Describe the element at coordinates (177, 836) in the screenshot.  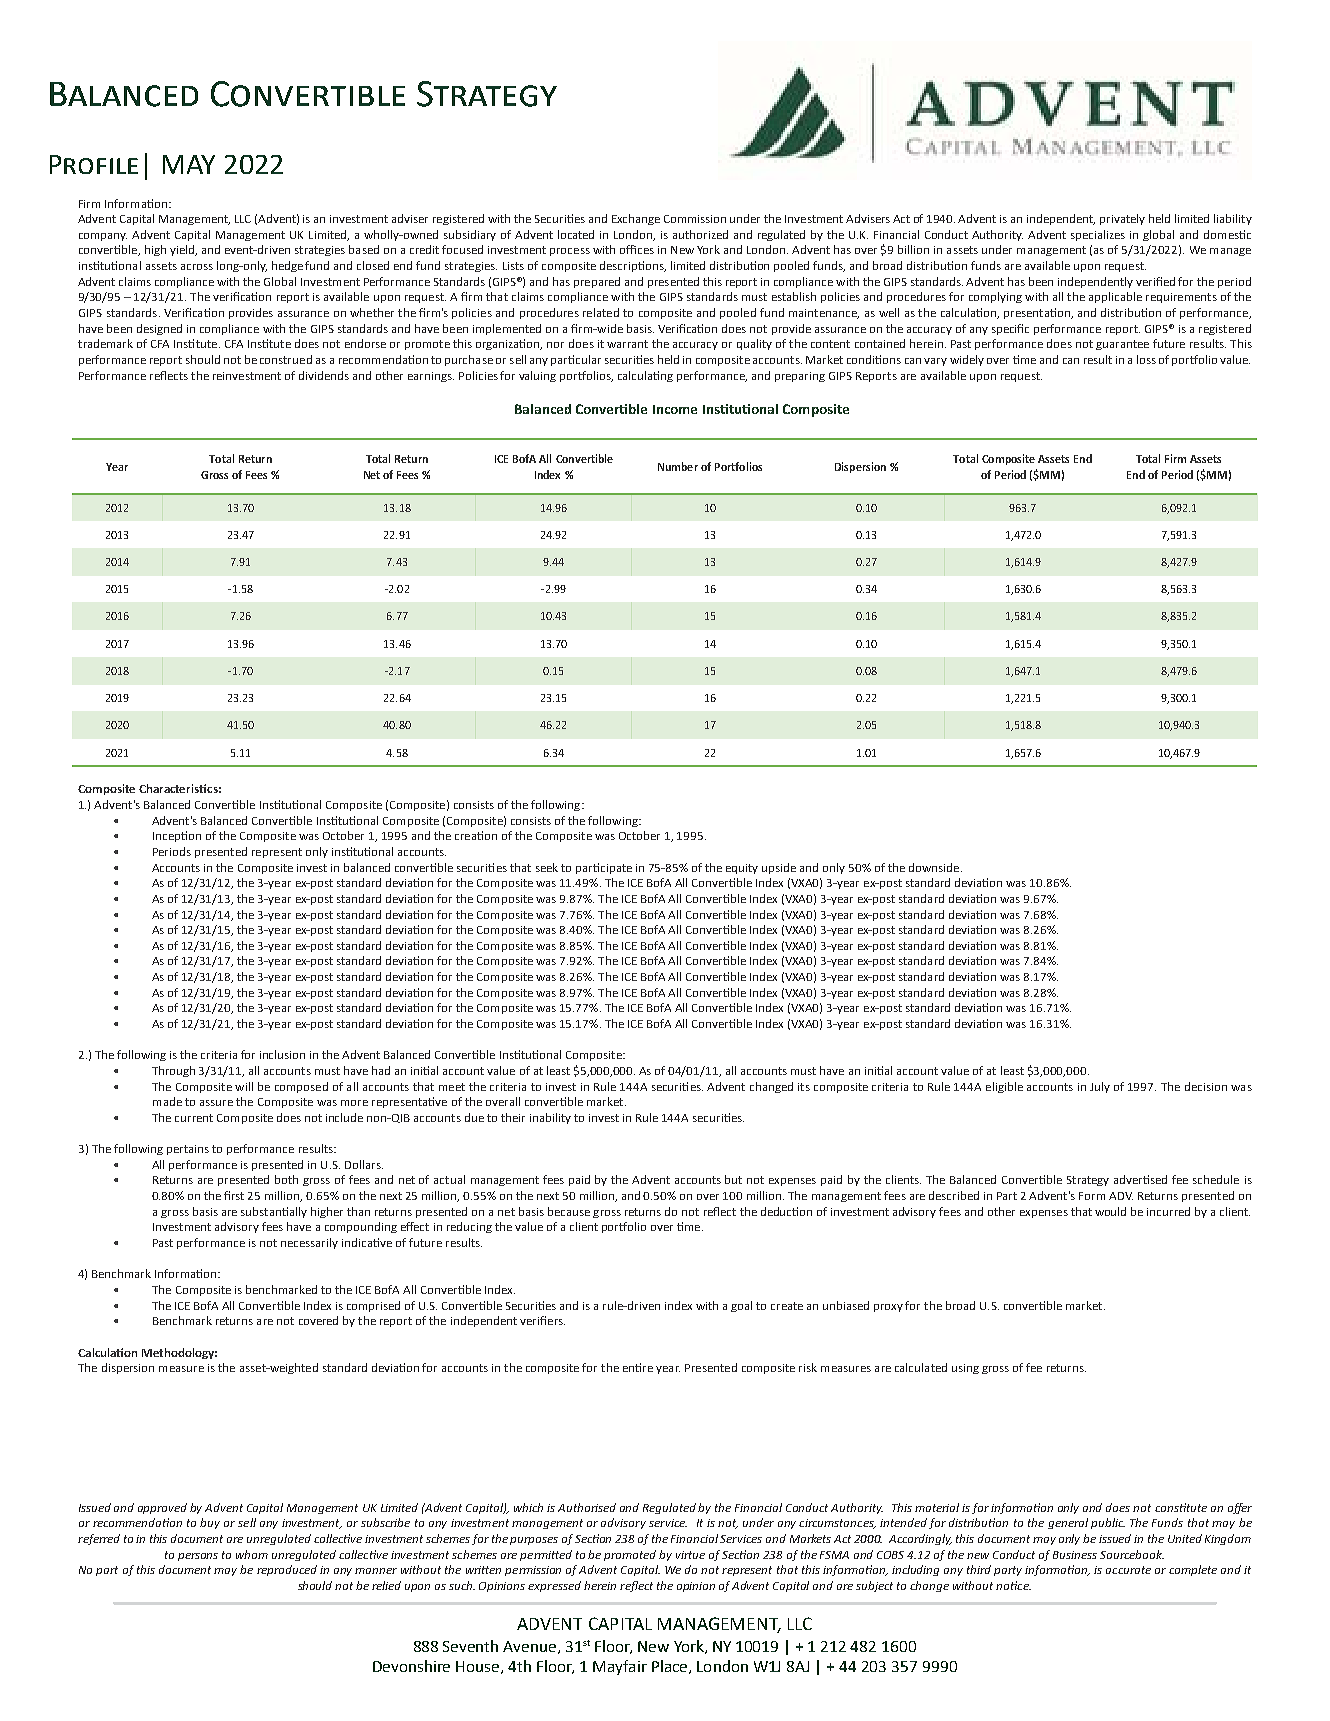
I see `Inception` at that location.
